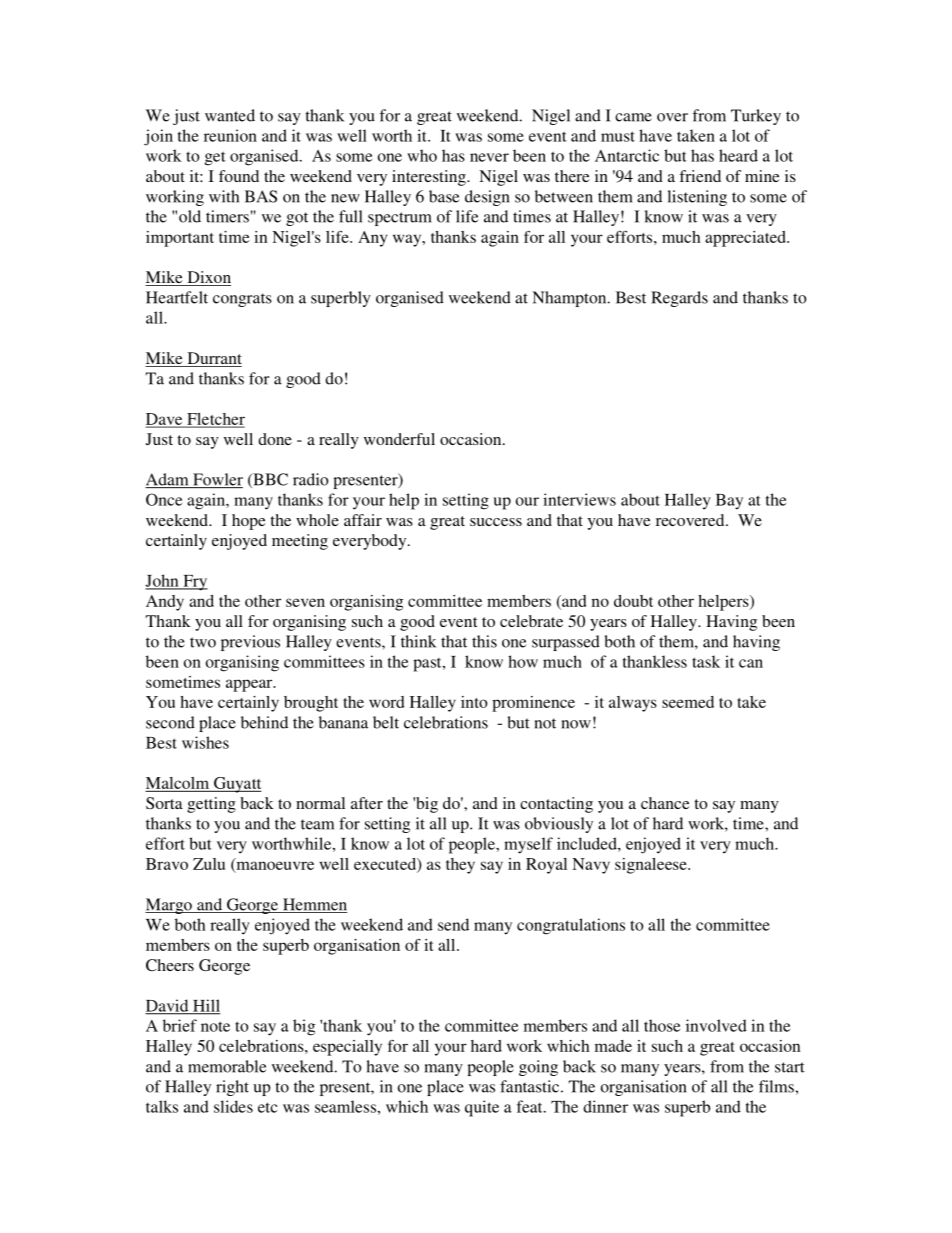 This screenshot has width=952, height=1233. I want to click on right, so click(232, 1088).
